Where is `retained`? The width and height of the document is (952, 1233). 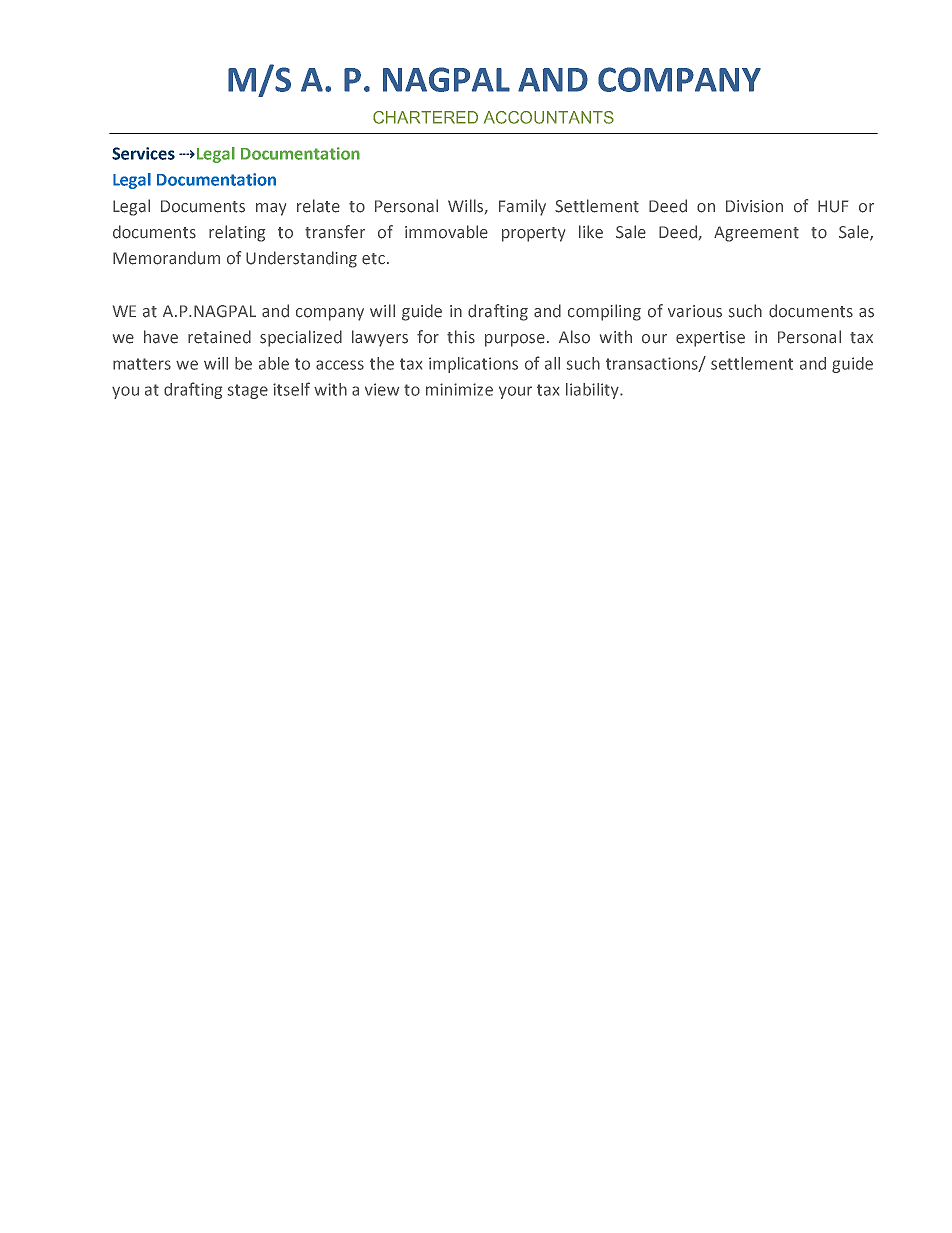 retained is located at coordinates (219, 337).
